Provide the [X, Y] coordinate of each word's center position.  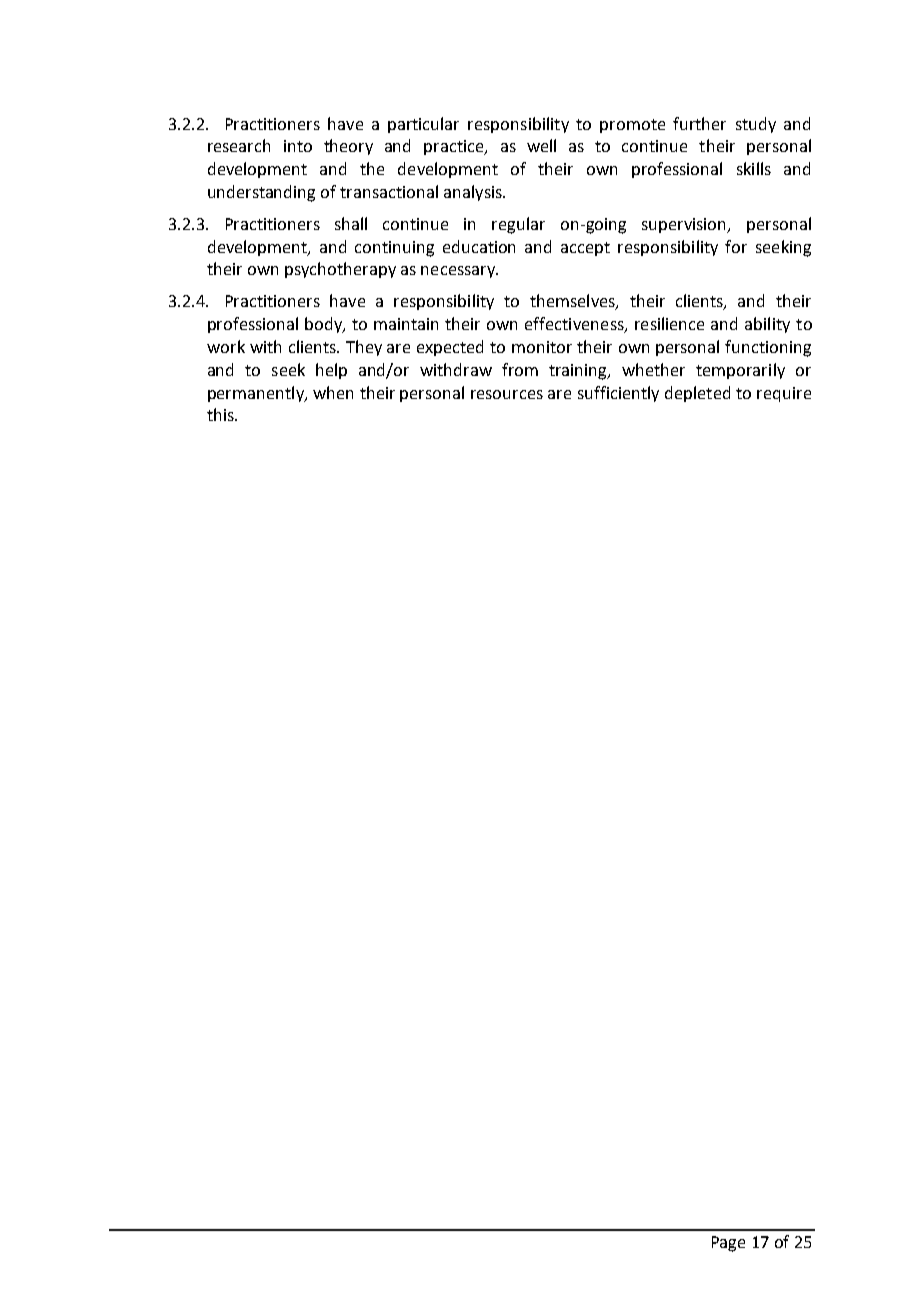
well [541, 145]
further [699, 123]
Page [728, 1244]
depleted [697, 394]
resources [507, 394]
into [298, 146]
